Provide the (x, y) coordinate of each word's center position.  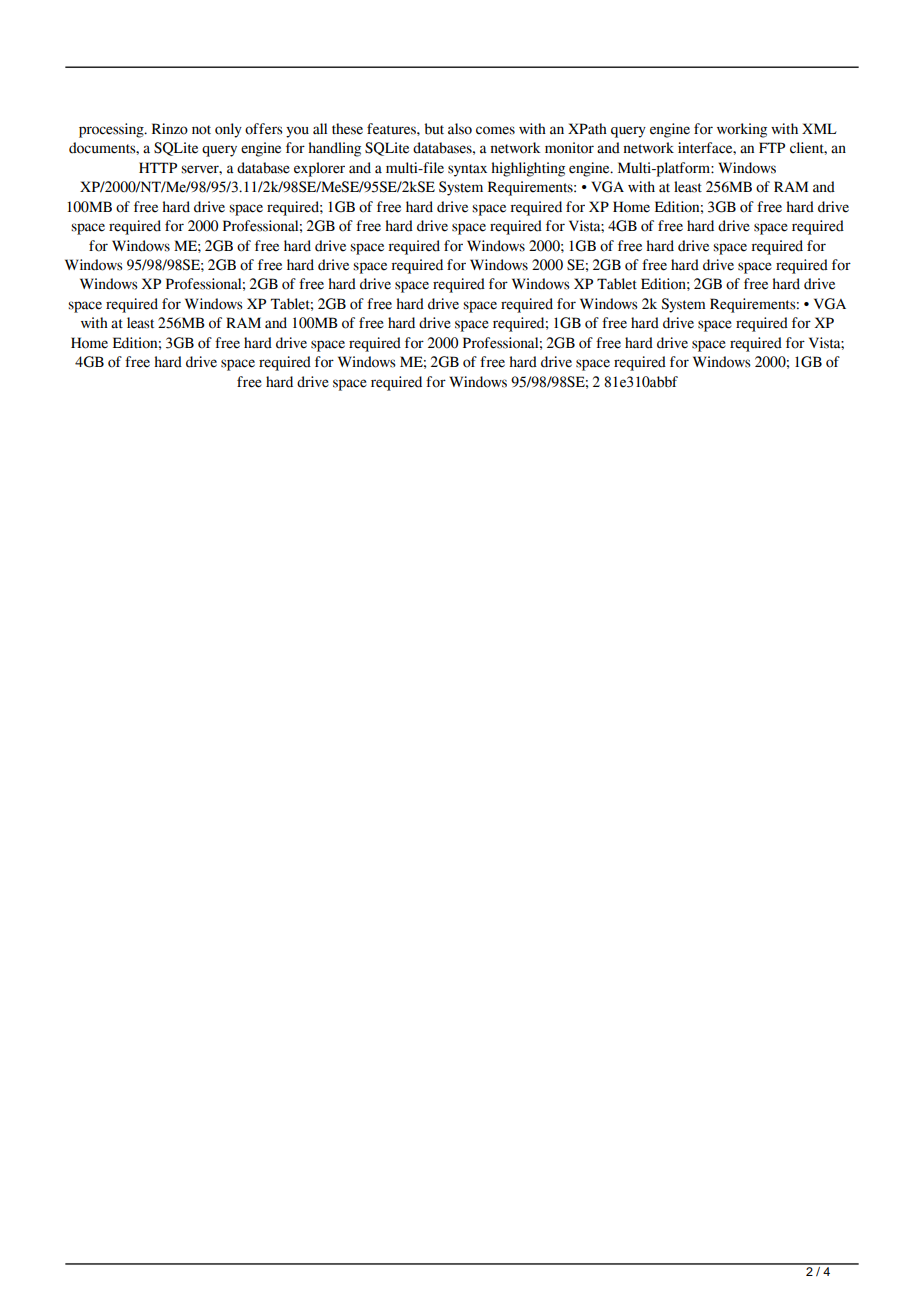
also (460, 129)
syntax (467, 170)
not (201, 130)
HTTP (158, 167)
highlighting (528, 169)
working (742, 130)
